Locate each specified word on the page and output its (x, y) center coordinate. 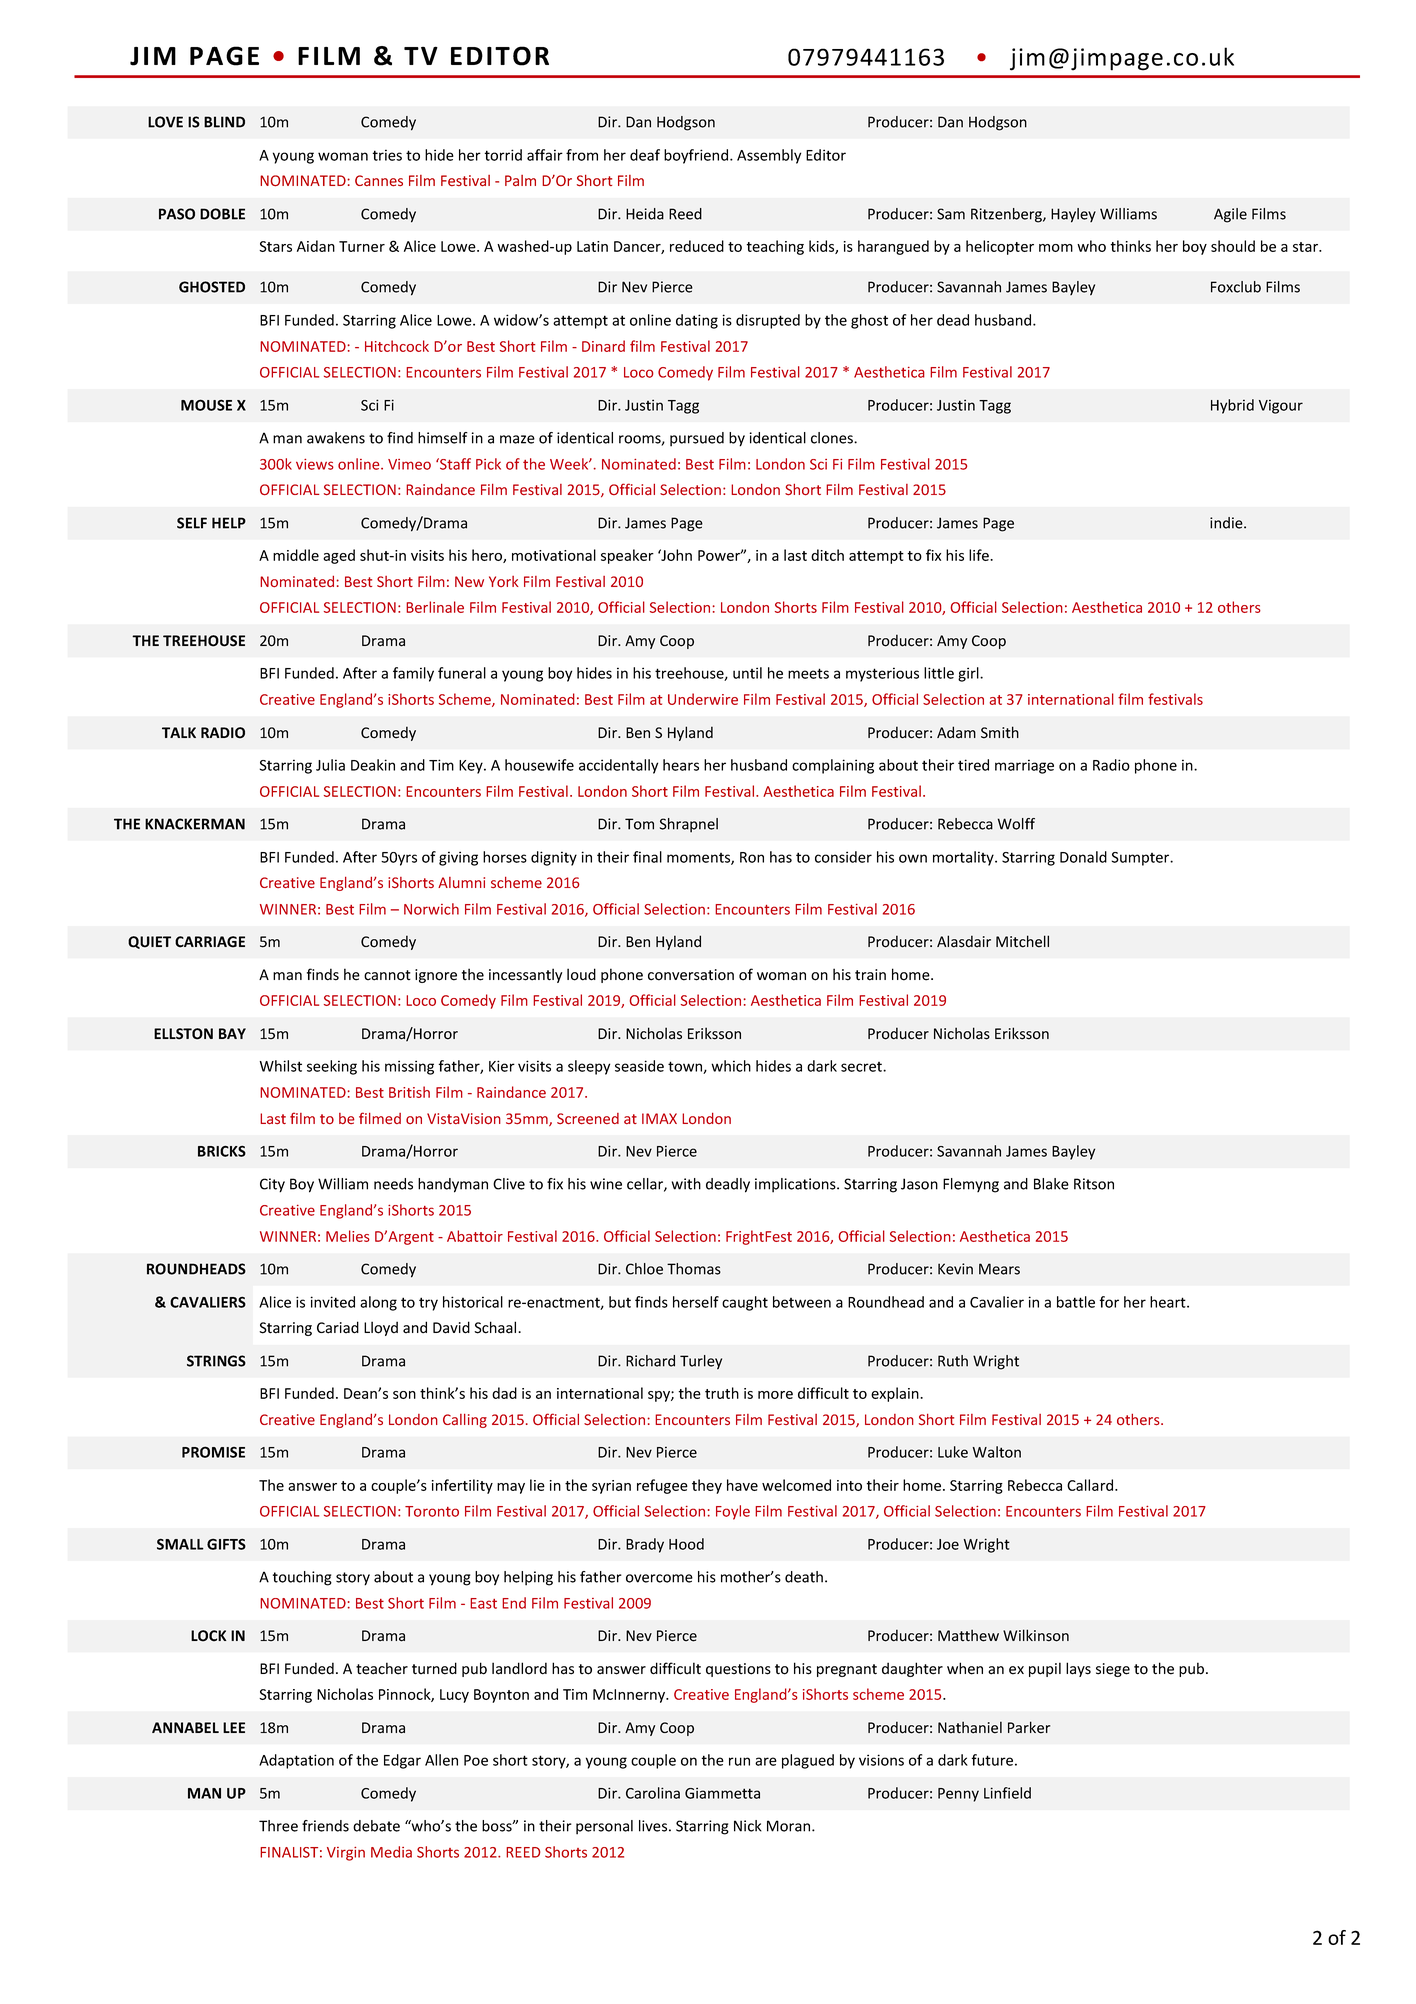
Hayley (1073, 215)
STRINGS (216, 1361)
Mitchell (1022, 941)
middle (296, 555)
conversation (691, 975)
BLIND (224, 122)
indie (1227, 523)
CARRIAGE (210, 942)
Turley (701, 1362)
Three (278, 1826)
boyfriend (696, 156)
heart (1169, 1302)
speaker (627, 556)
